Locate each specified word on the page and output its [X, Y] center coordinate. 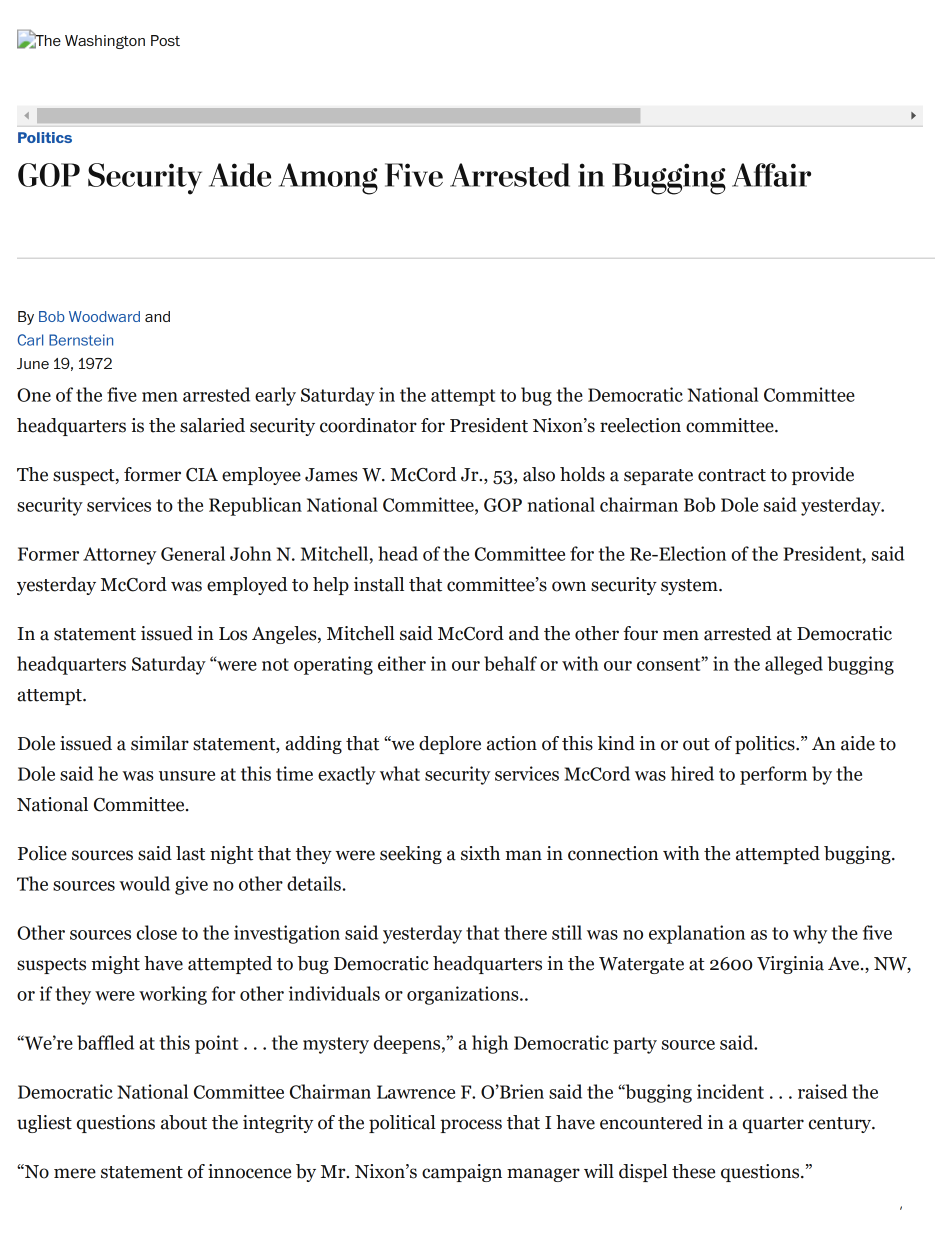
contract [732, 475]
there [525, 932]
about [184, 1122]
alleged [794, 665]
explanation [697, 934]
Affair [771, 175]
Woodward [104, 316]
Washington [105, 42]
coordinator [368, 425]
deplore [450, 745]
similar [160, 743]
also [539, 474]
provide [823, 476]
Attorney [119, 556]
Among [328, 179]
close [157, 932]
